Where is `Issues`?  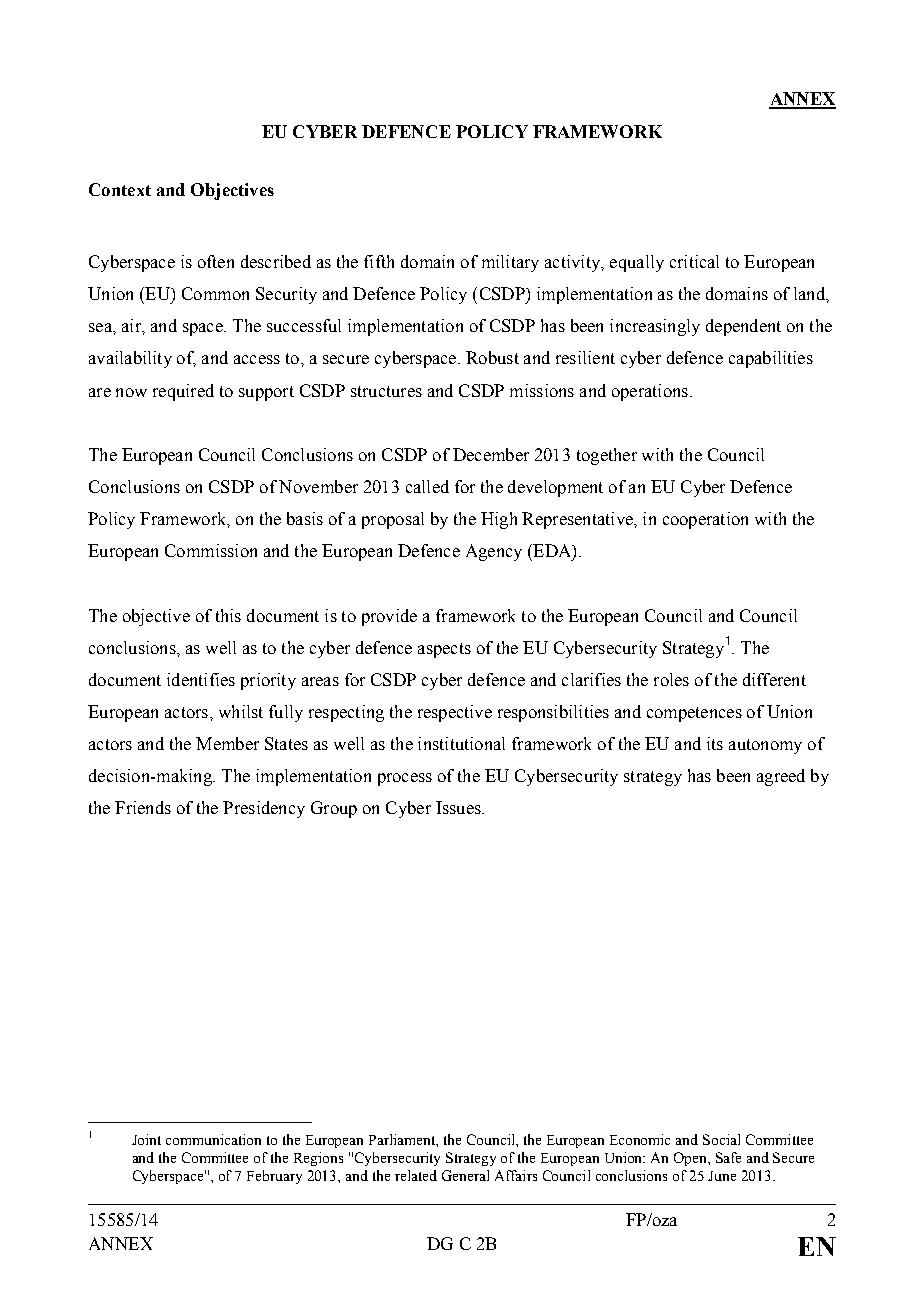 Issues is located at coordinates (459, 807).
